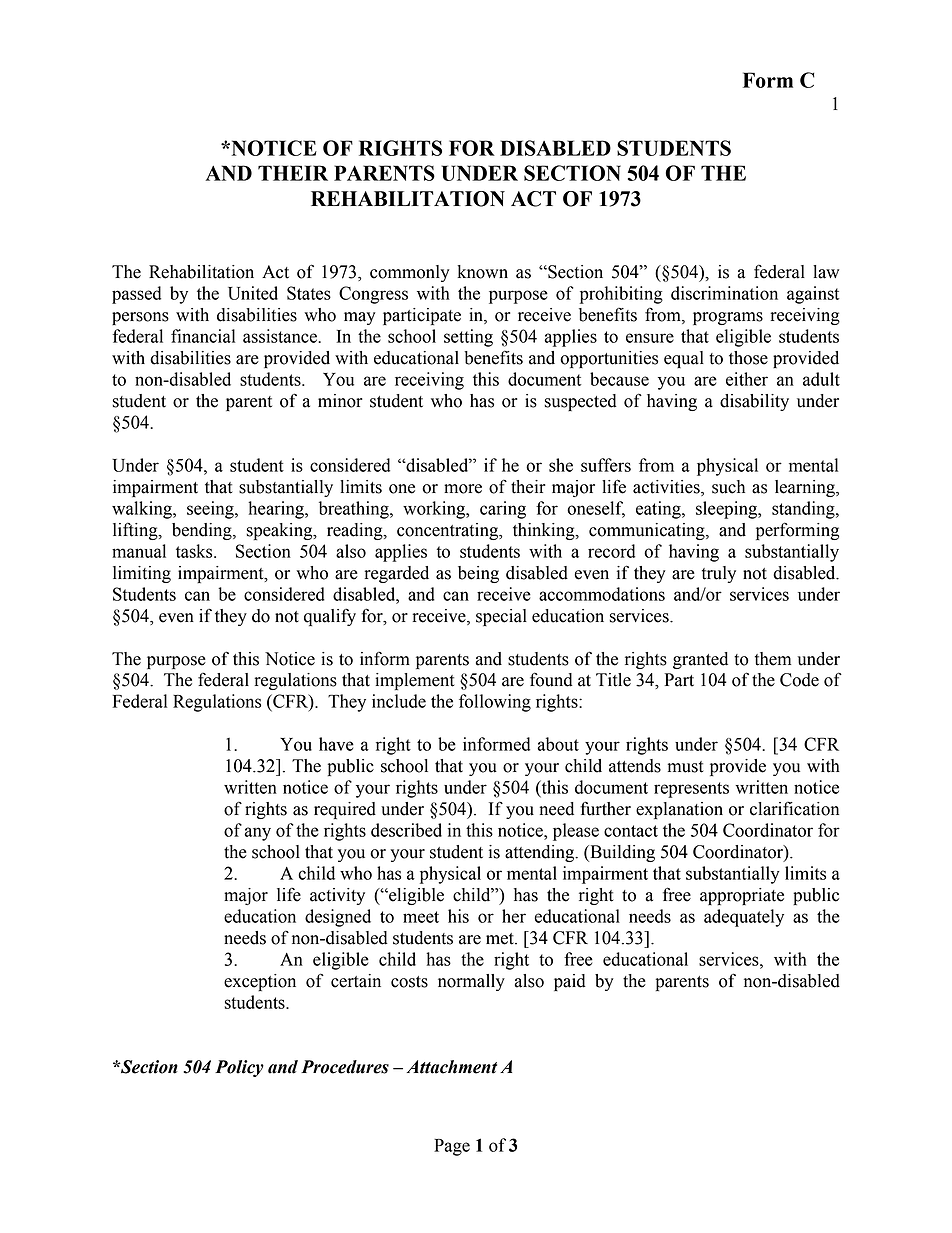 This image has height=1233, width=952. I want to click on Page, so click(452, 1147).
